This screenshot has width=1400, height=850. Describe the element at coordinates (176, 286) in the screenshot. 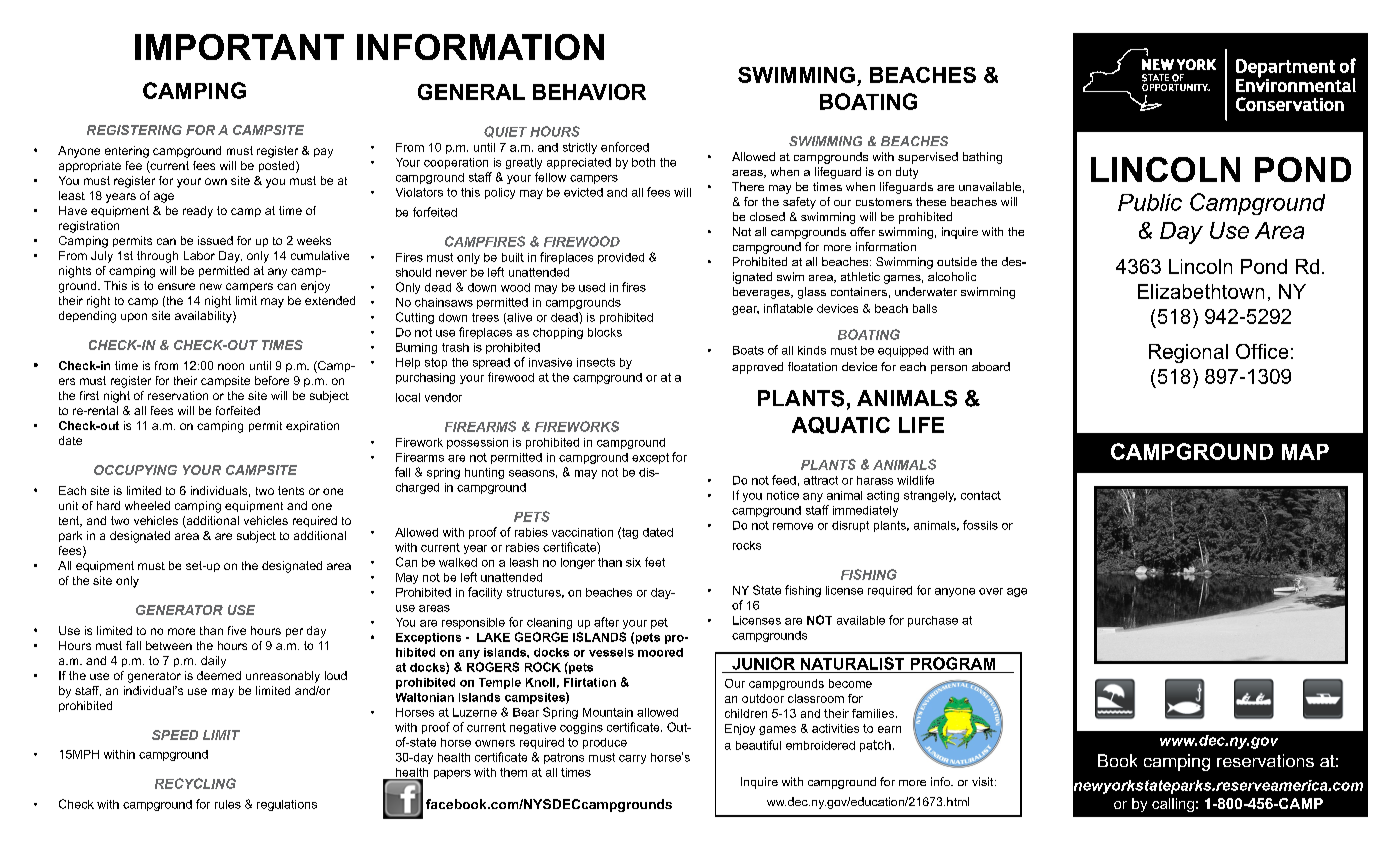

I see `ensure` at that location.
